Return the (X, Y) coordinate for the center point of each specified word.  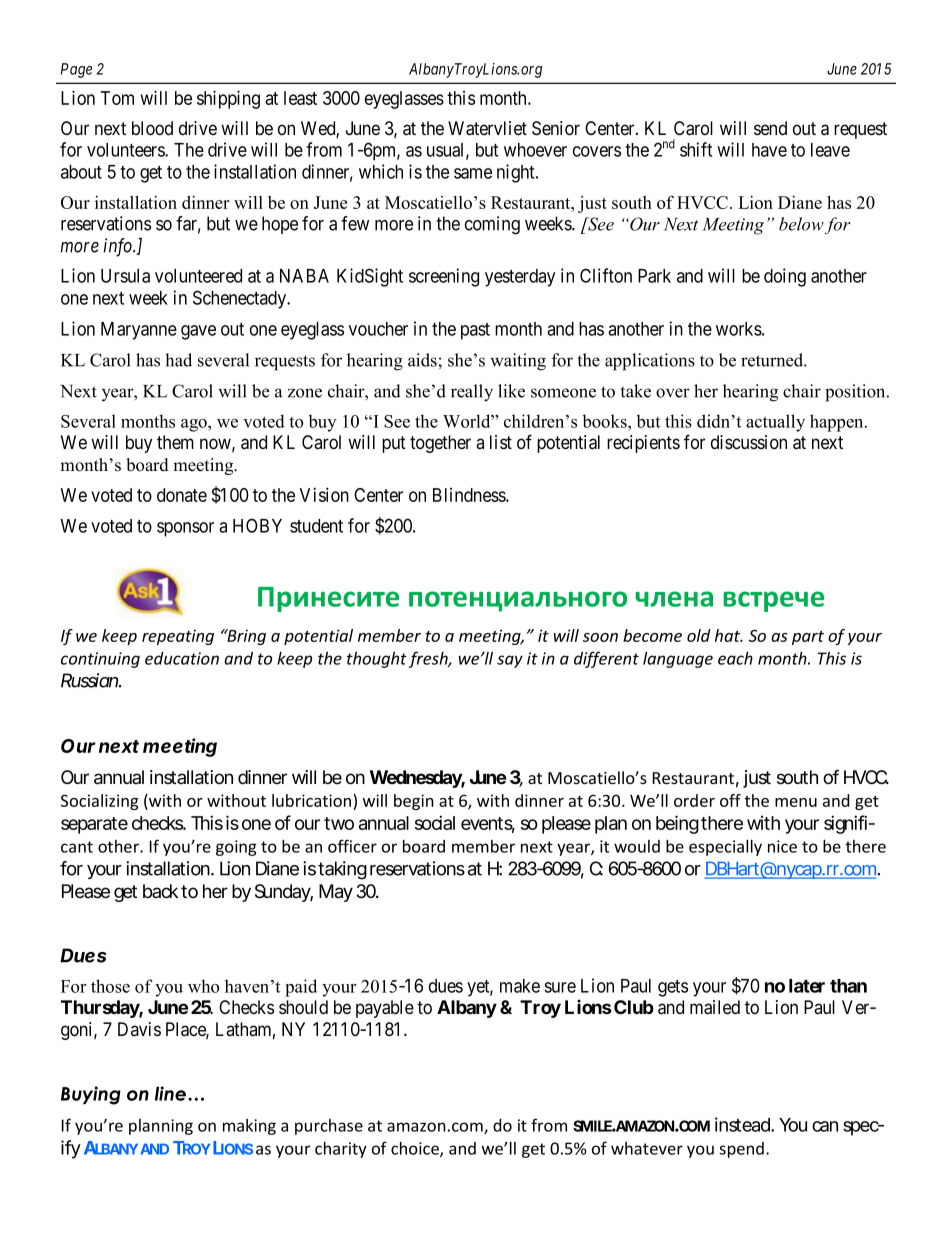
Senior (556, 128)
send (770, 128)
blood (152, 128)
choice (416, 1149)
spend (741, 1150)
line (172, 1093)
